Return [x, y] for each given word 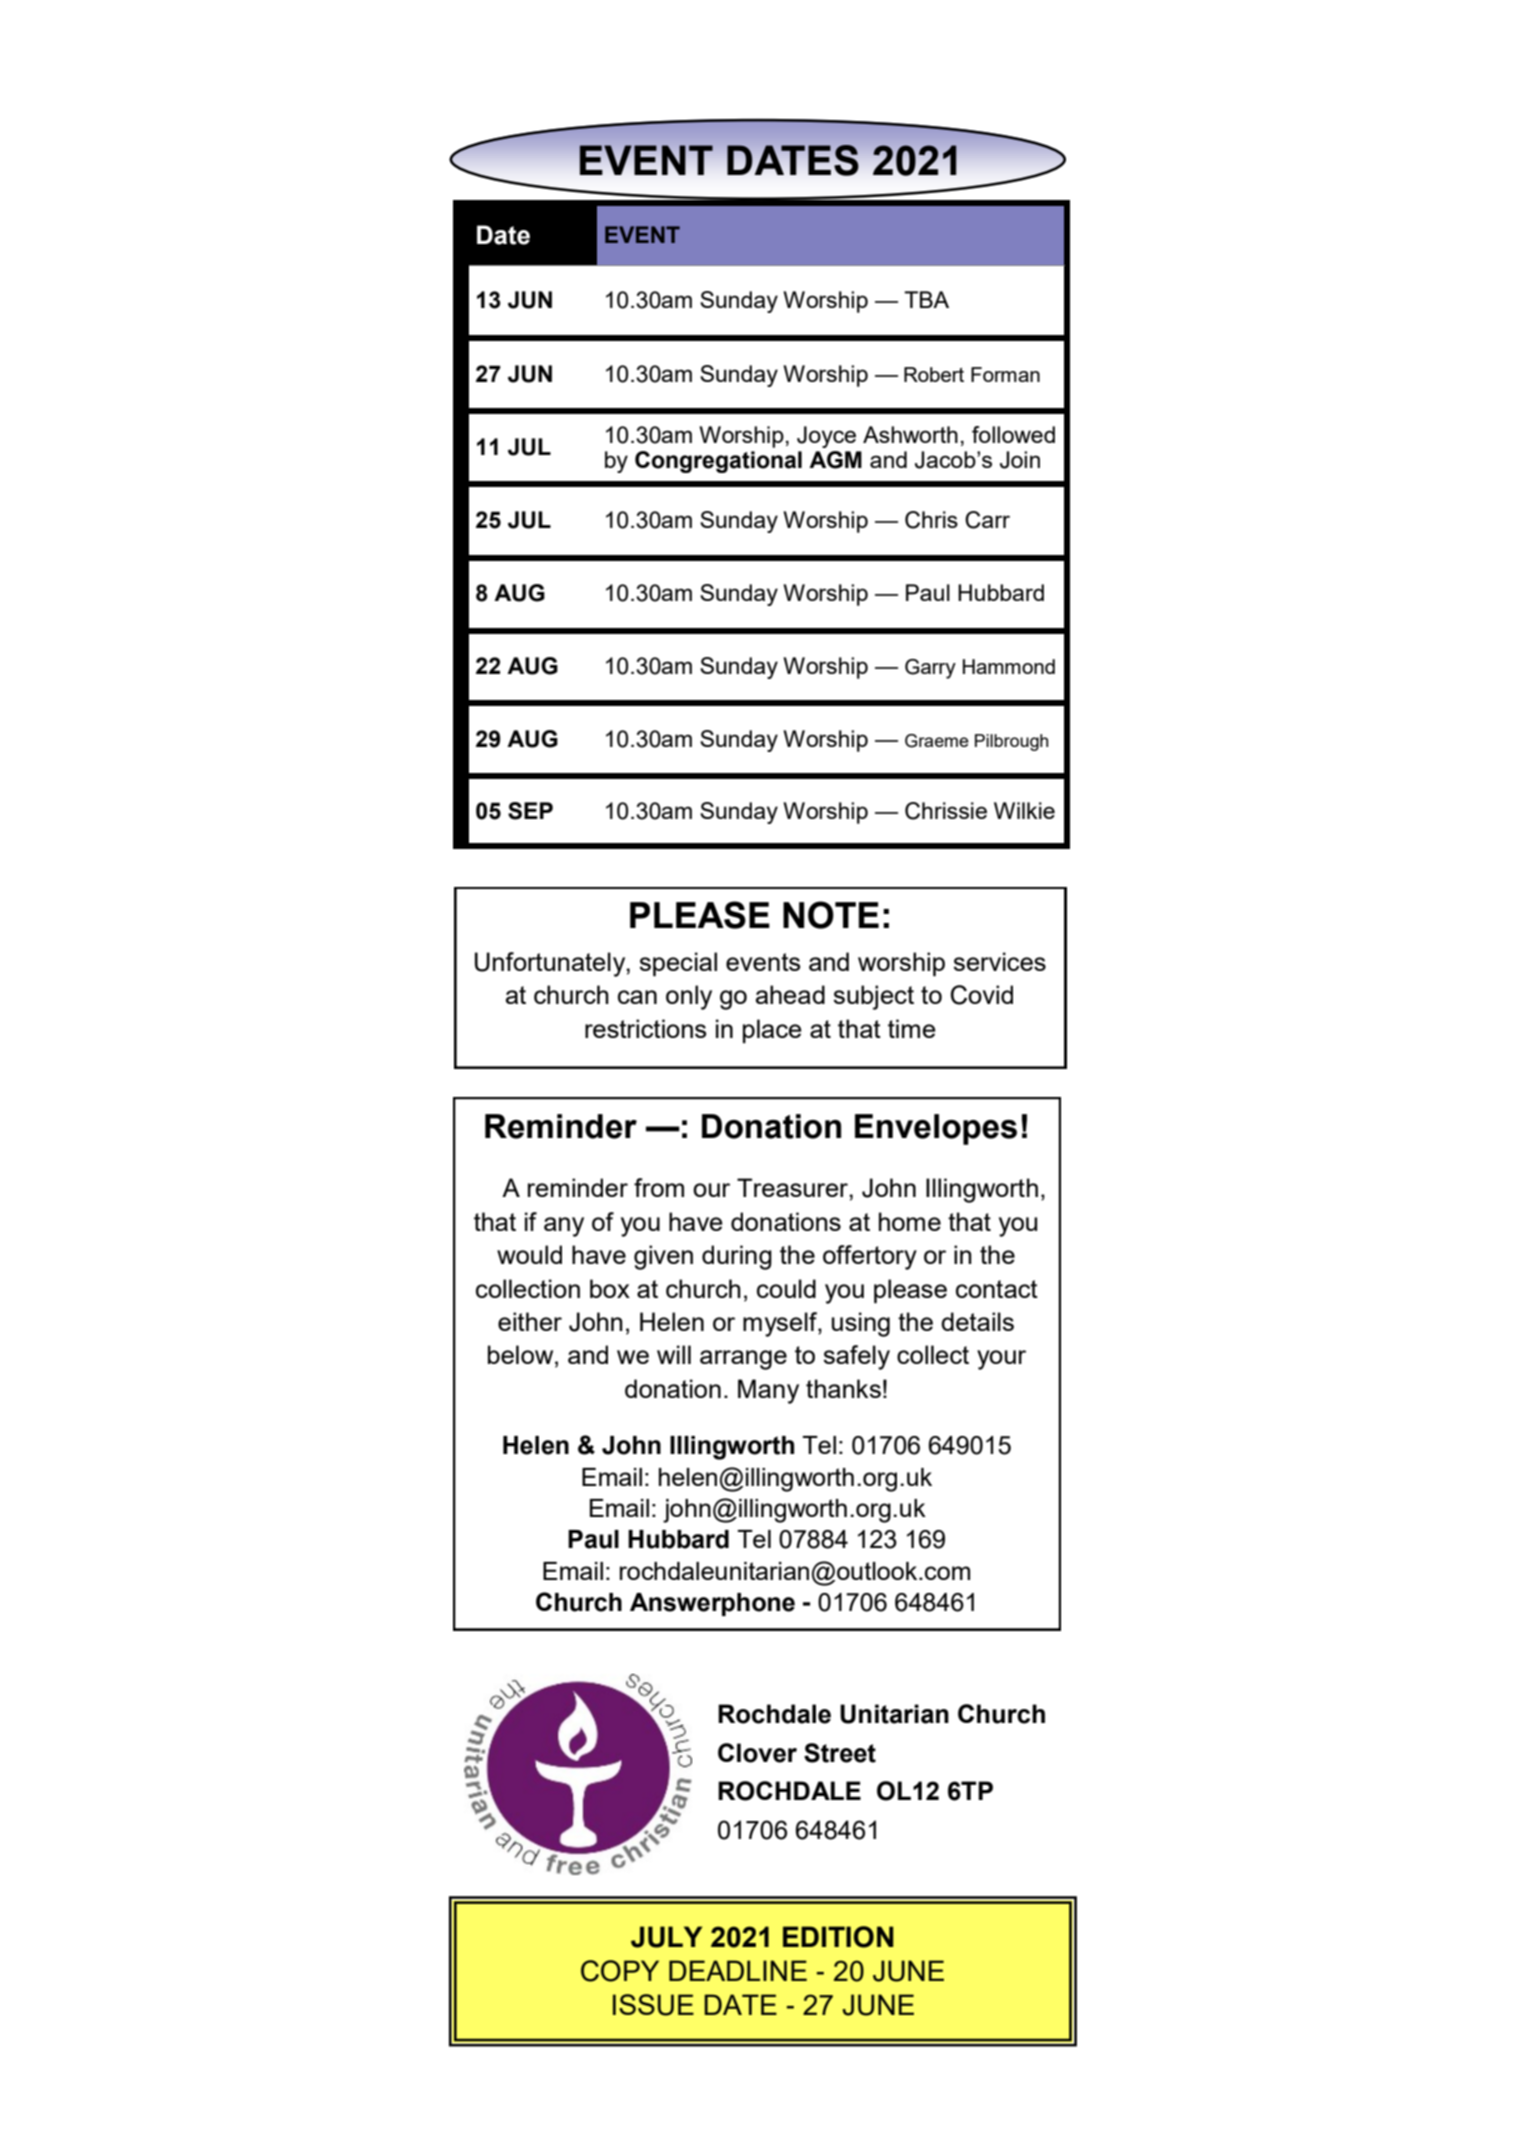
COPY [620, 1971]
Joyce [826, 437]
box [610, 1288]
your [1001, 1360]
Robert [934, 374]
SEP [530, 811]
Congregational [718, 462]
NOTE [831, 915]
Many [768, 1391]
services [999, 961]
